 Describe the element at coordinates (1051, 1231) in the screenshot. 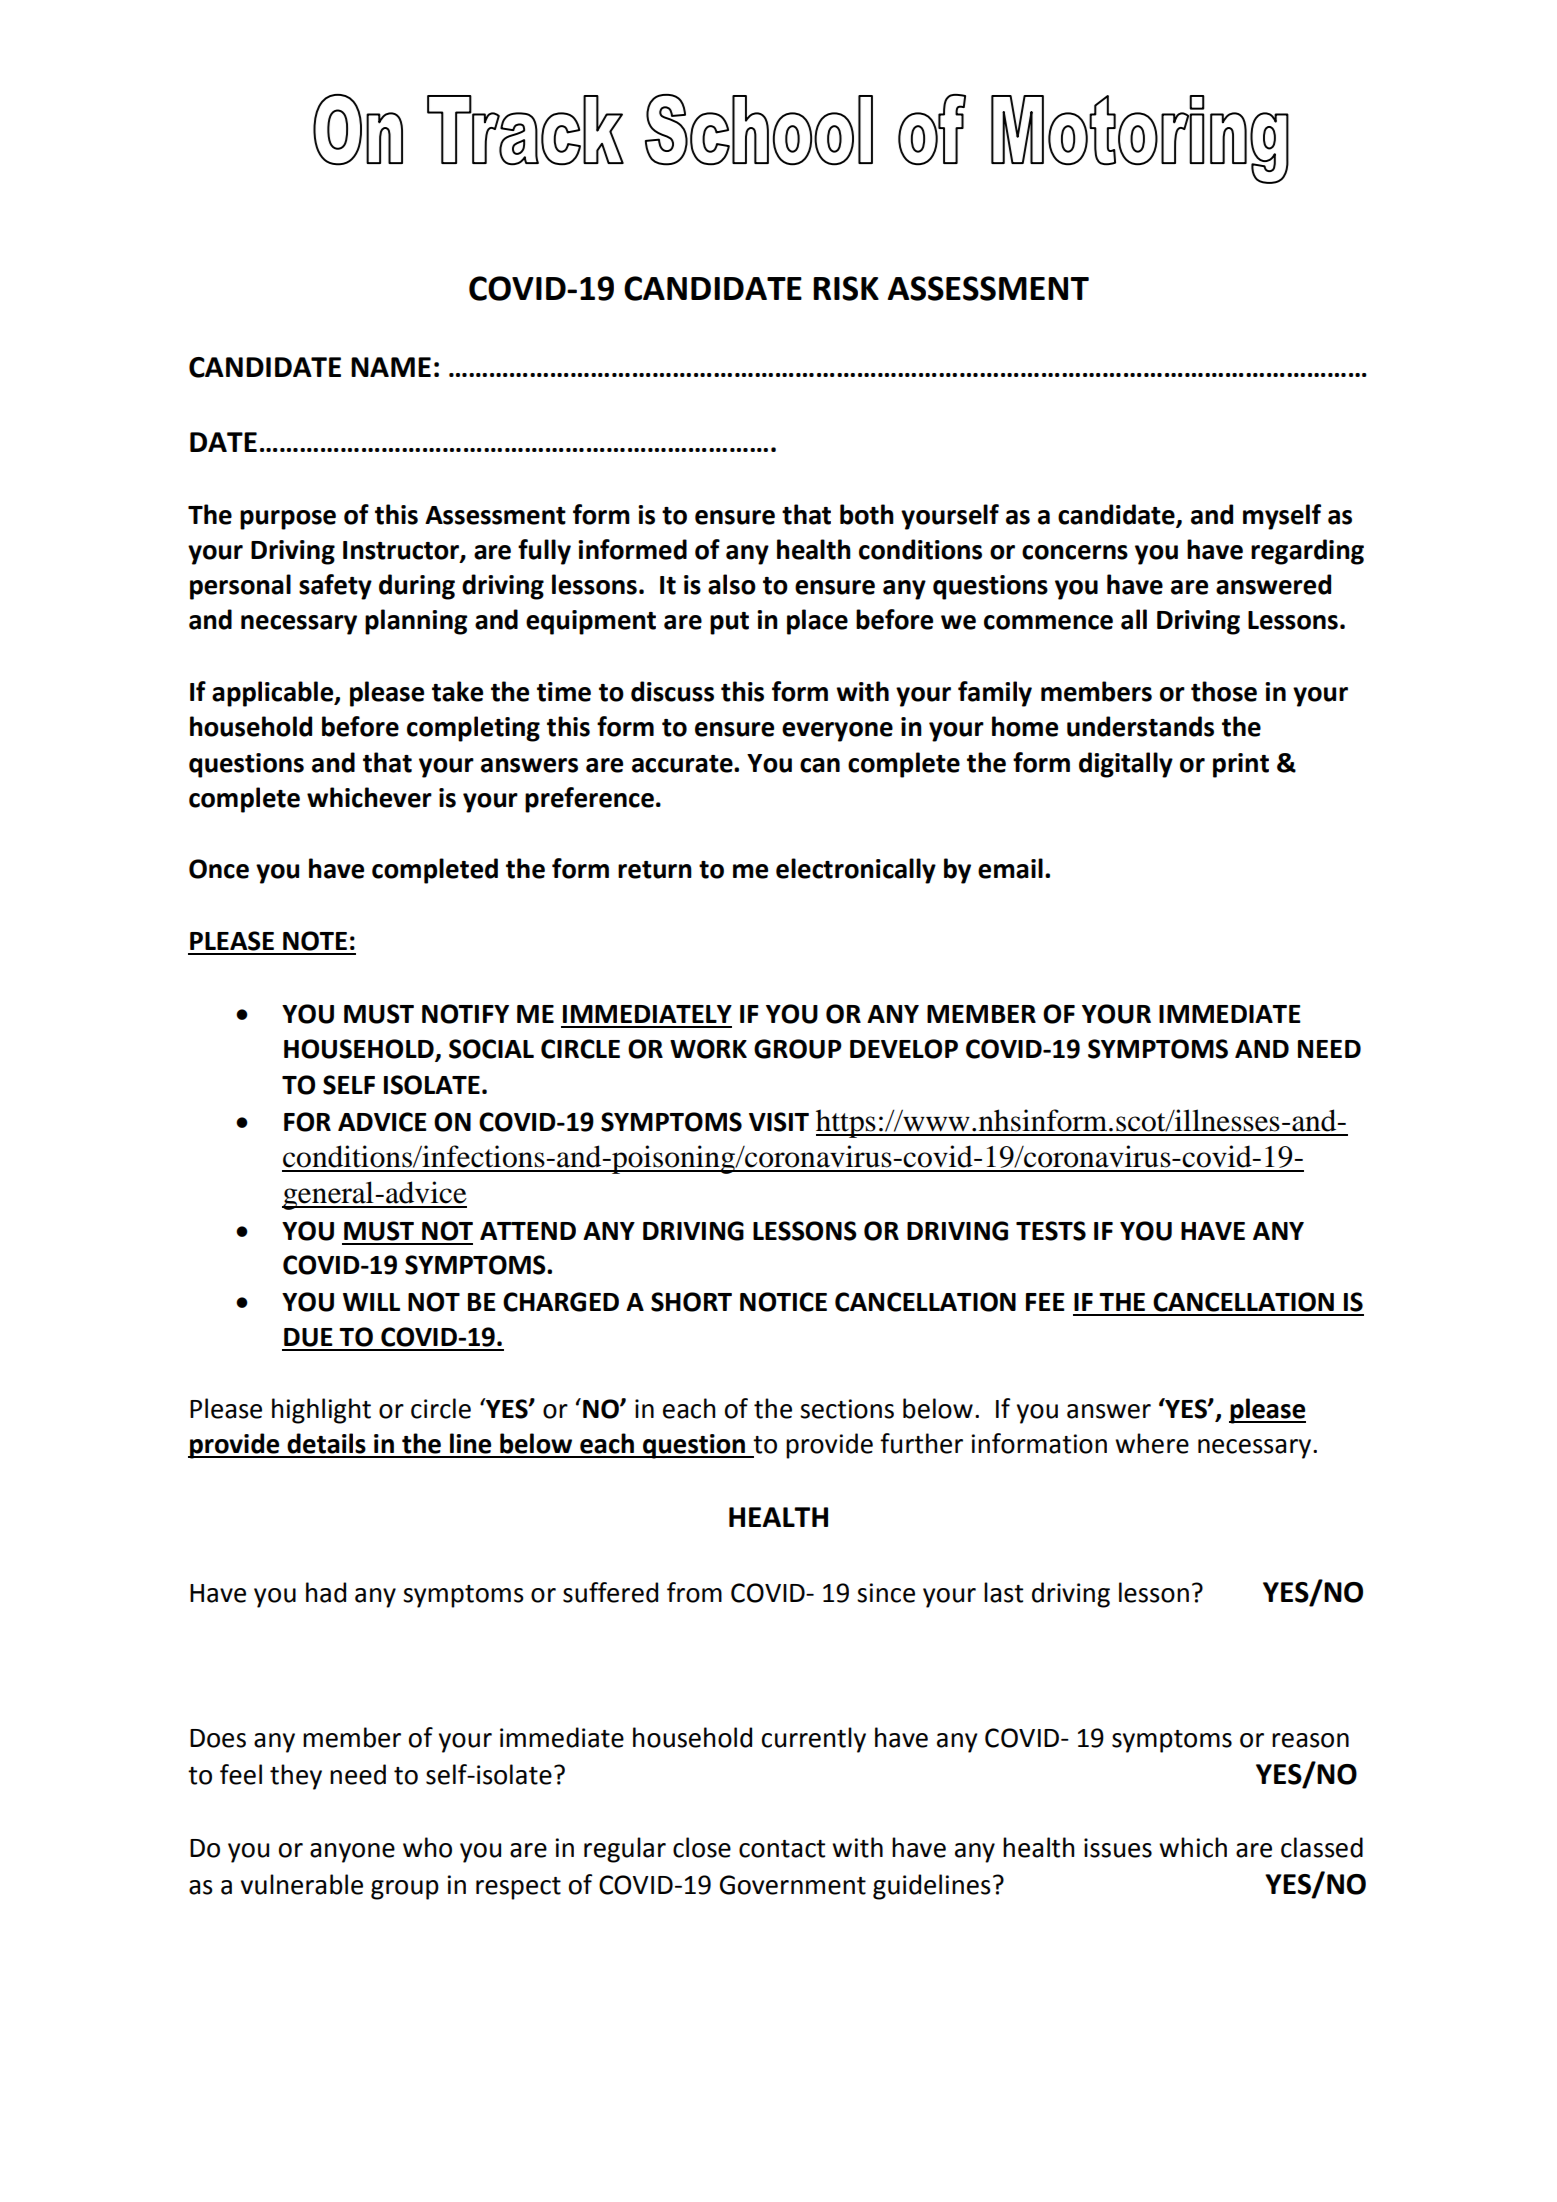

I see `TESTS` at that location.
